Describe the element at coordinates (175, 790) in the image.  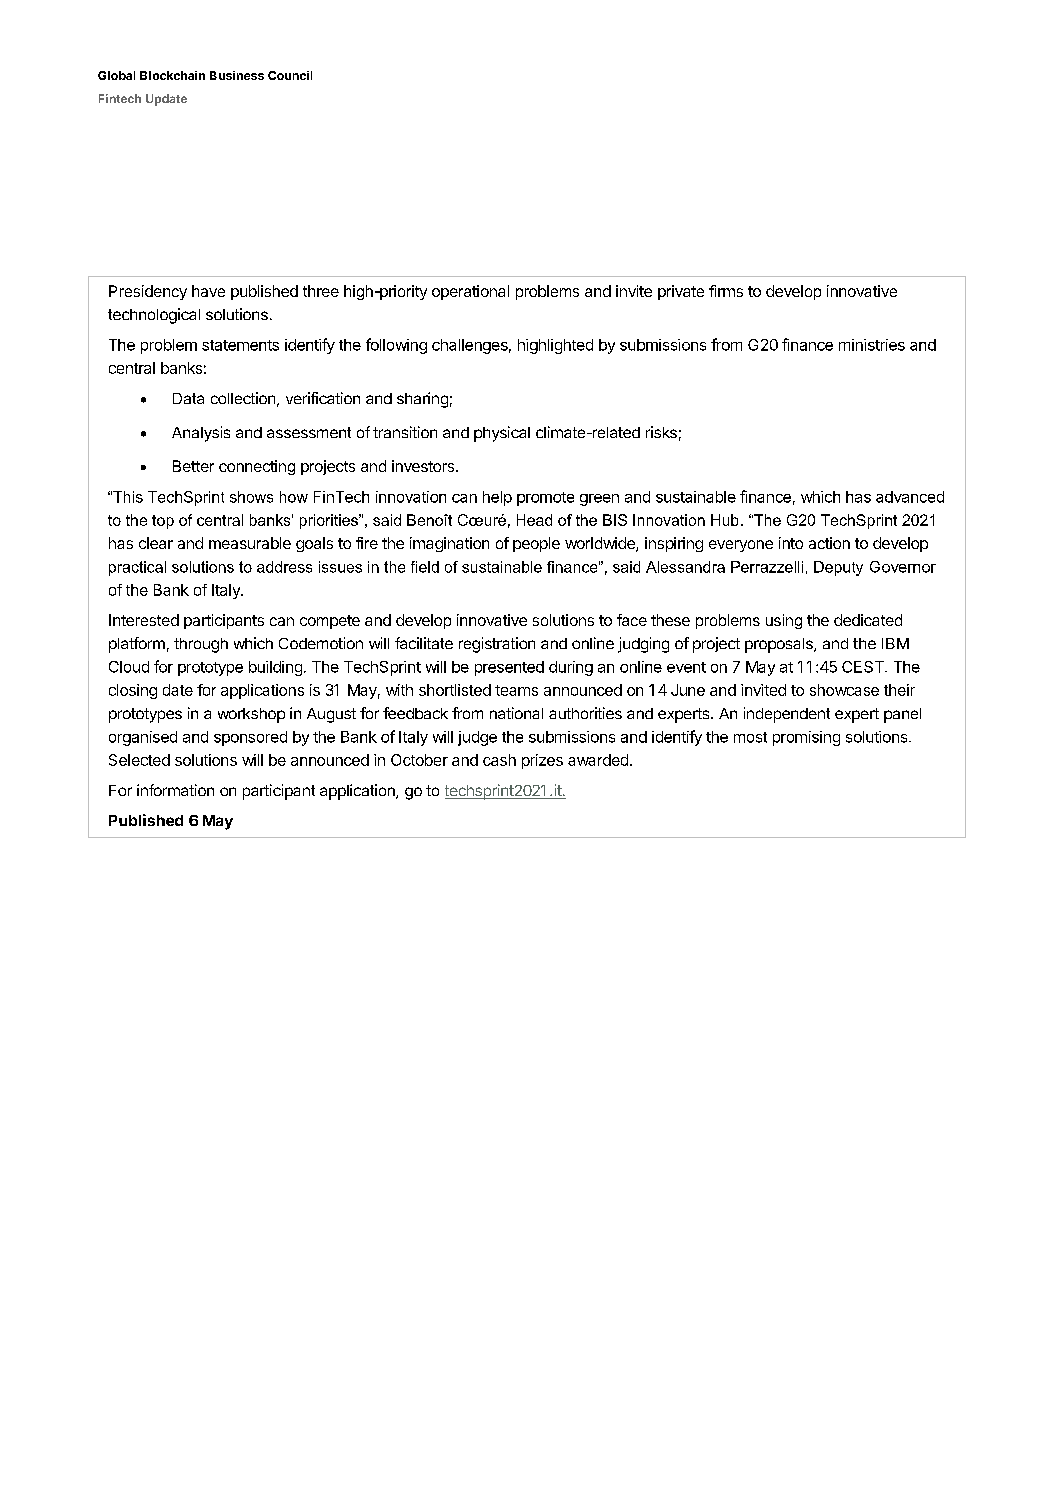
I see `information` at that location.
